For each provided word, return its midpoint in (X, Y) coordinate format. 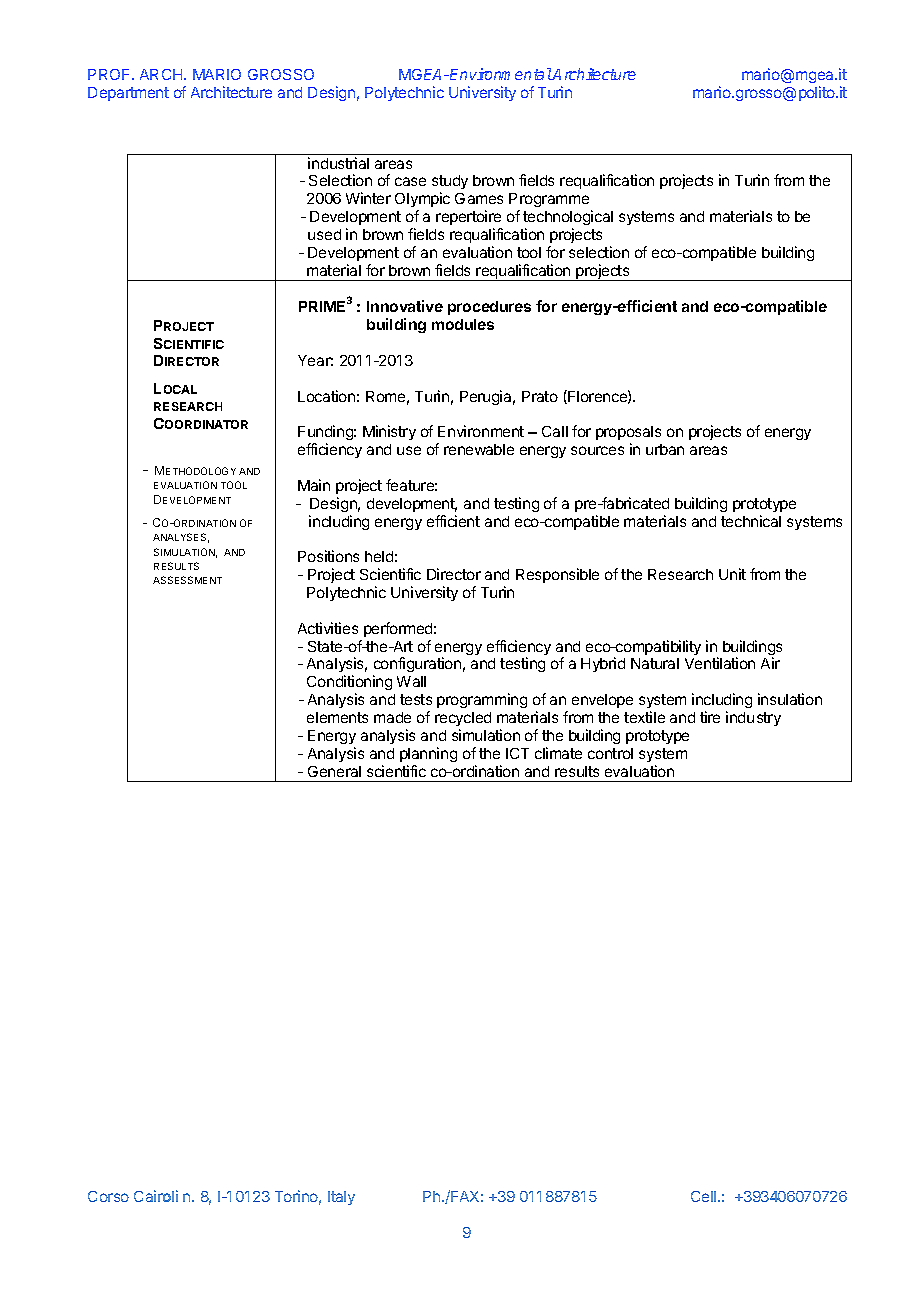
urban (665, 449)
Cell (703, 1196)
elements (337, 717)
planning (428, 754)
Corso (108, 1196)
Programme (550, 202)
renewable (479, 449)
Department (128, 94)
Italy (341, 1198)
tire (710, 717)
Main (314, 485)
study (450, 184)
